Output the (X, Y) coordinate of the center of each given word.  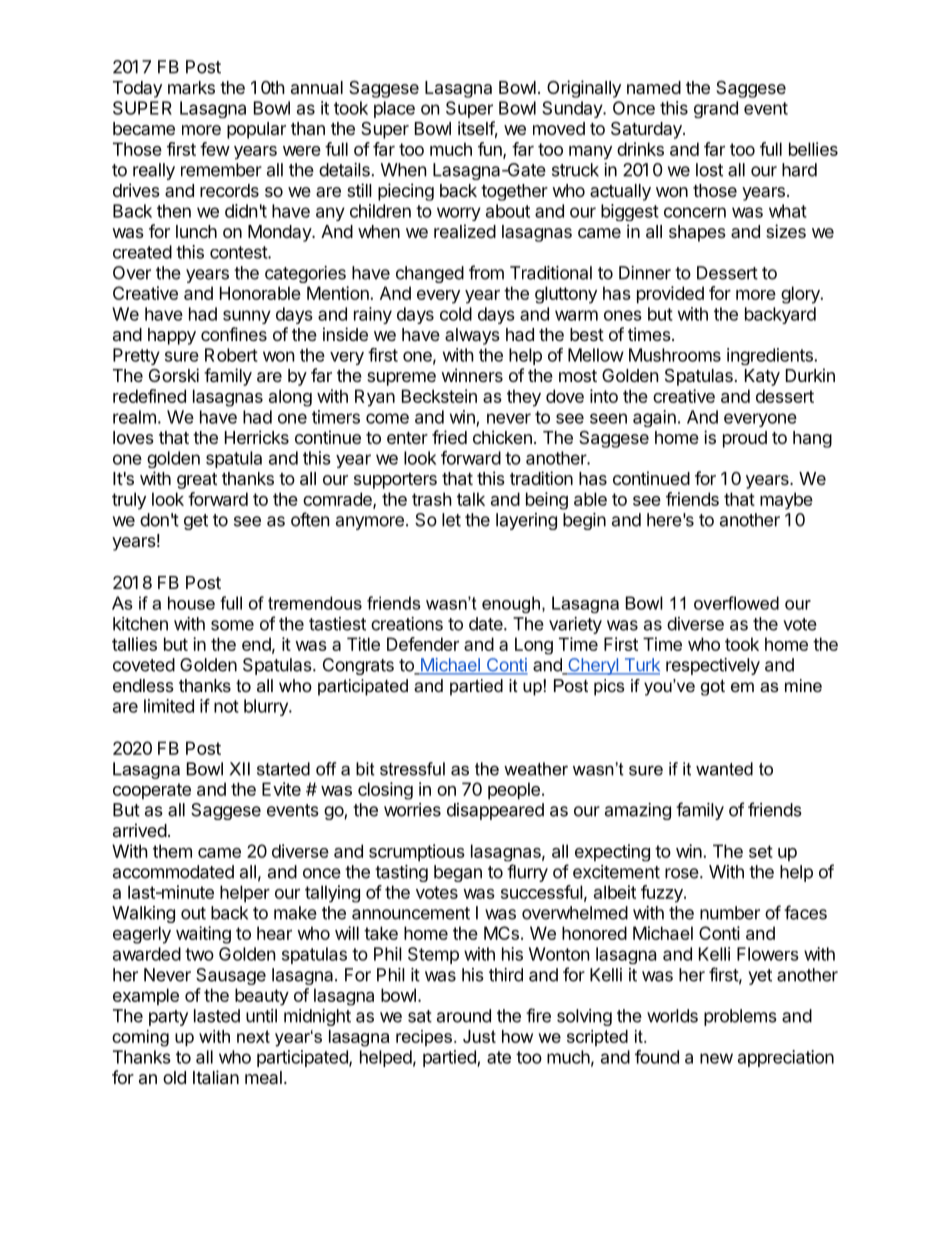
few (215, 149)
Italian (216, 1077)
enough (511, 604)
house (191, 603)
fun (491, 150)
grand (716, 109)
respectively (713, 666)
